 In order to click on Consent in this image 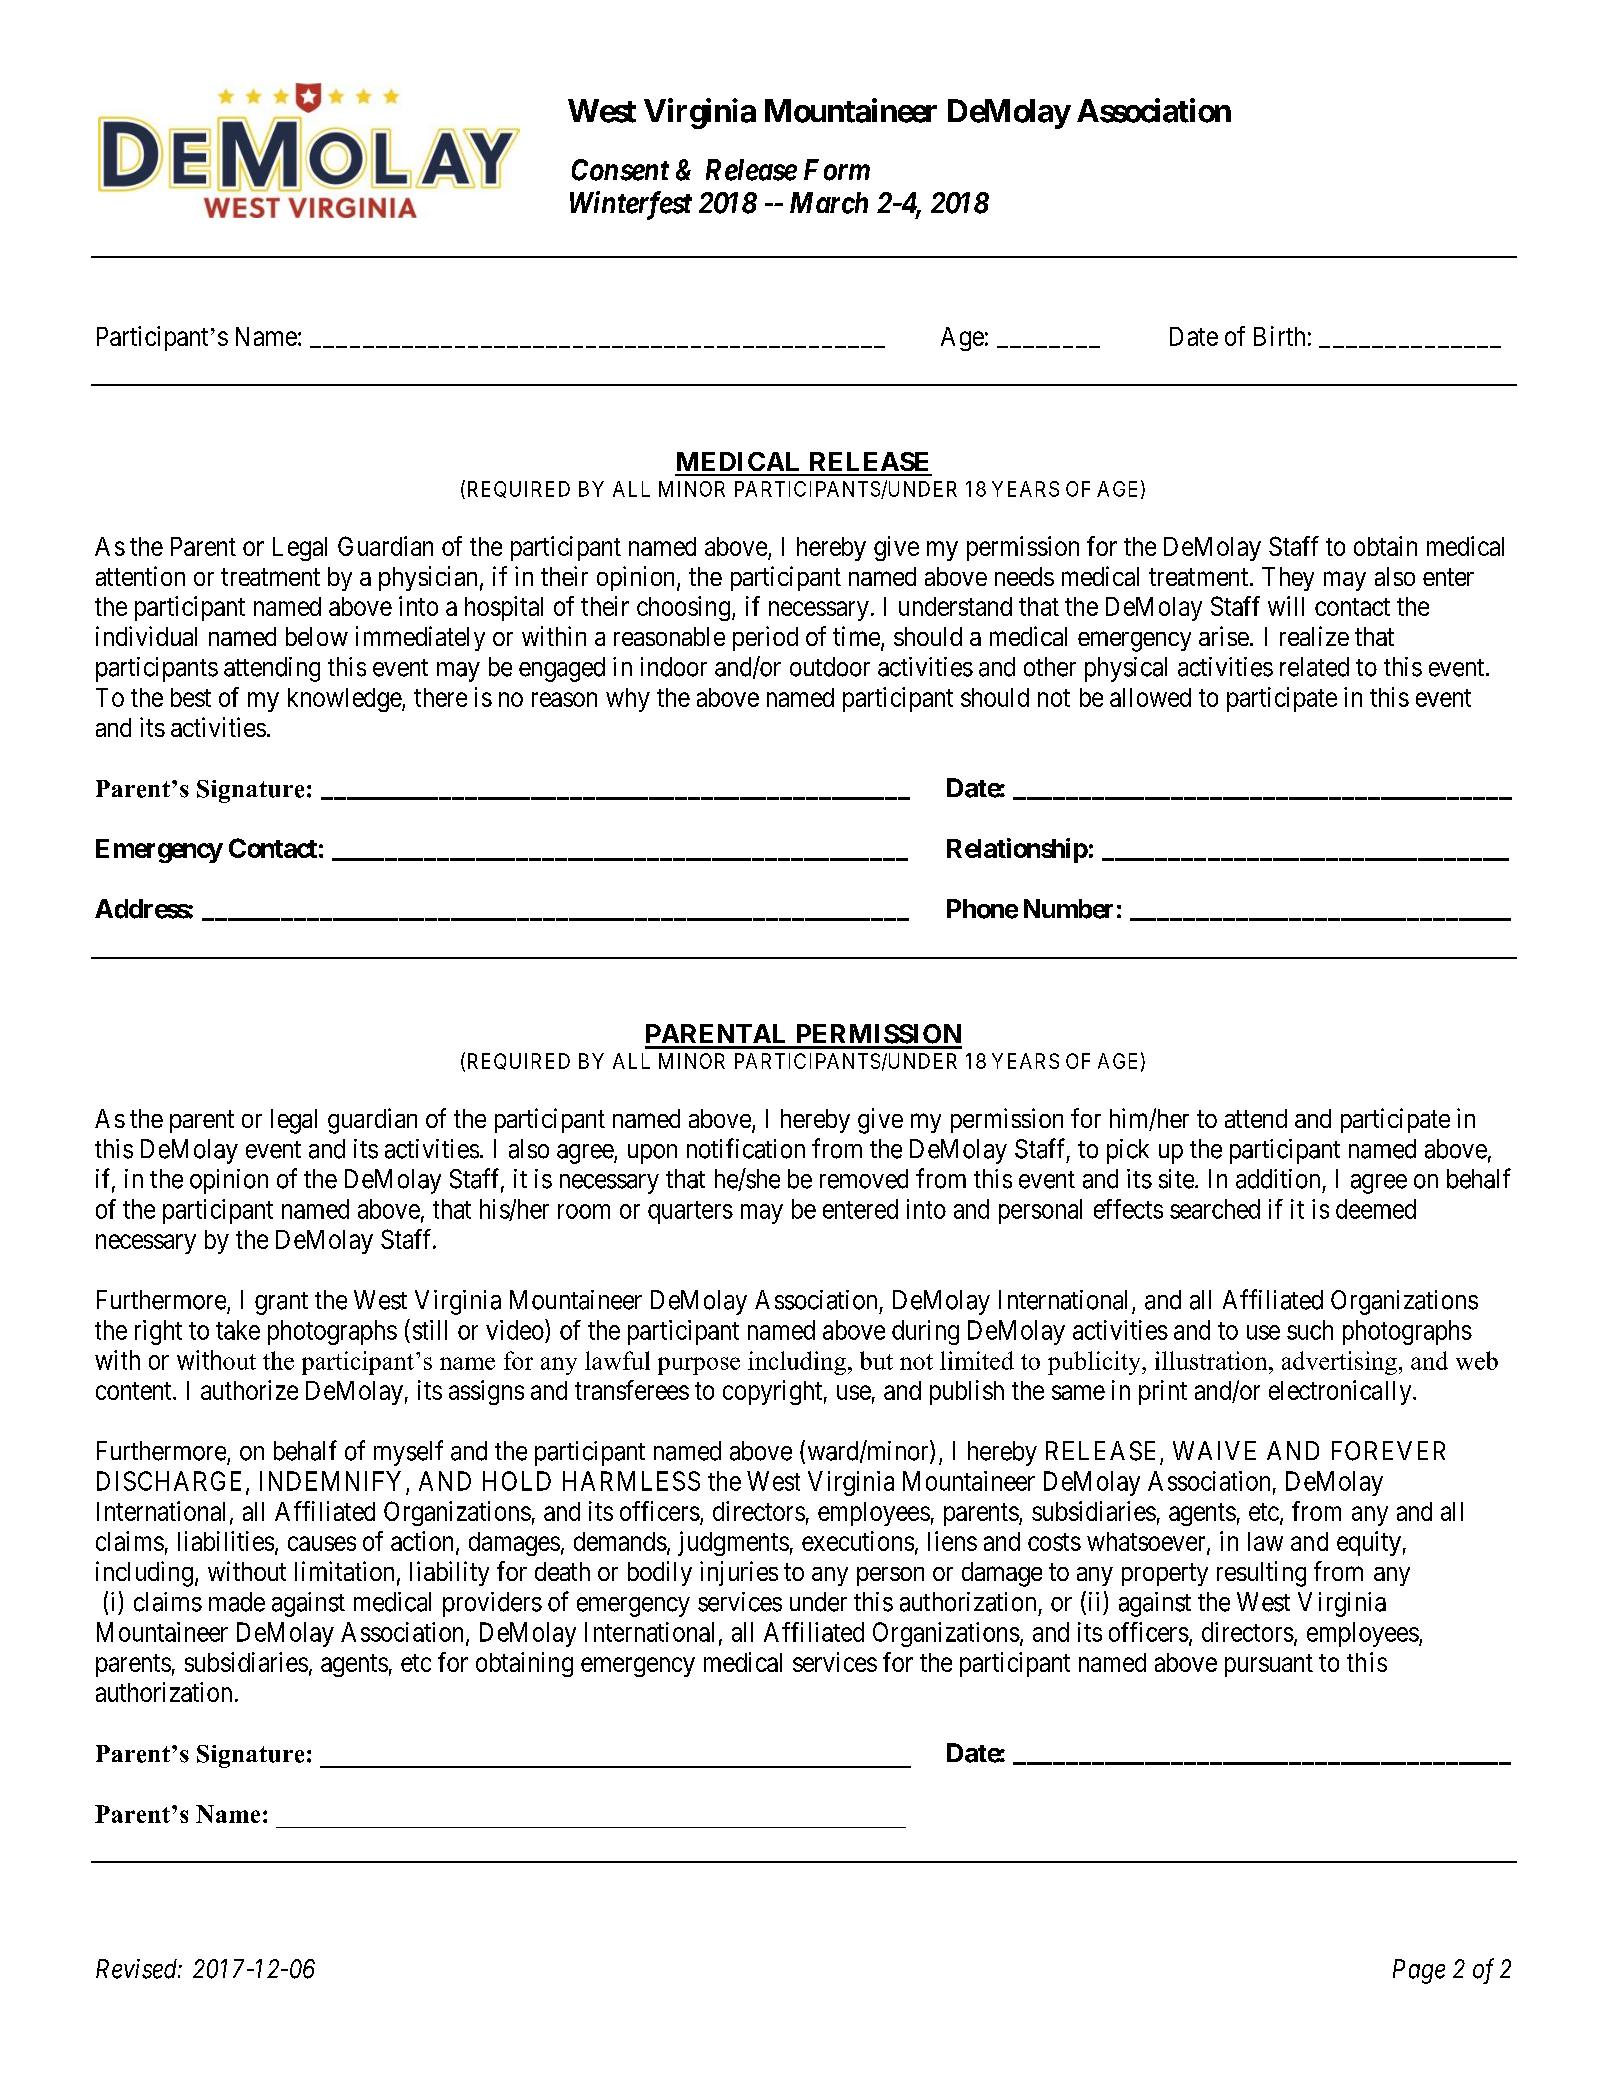, I will do `click(620, 170)`.
